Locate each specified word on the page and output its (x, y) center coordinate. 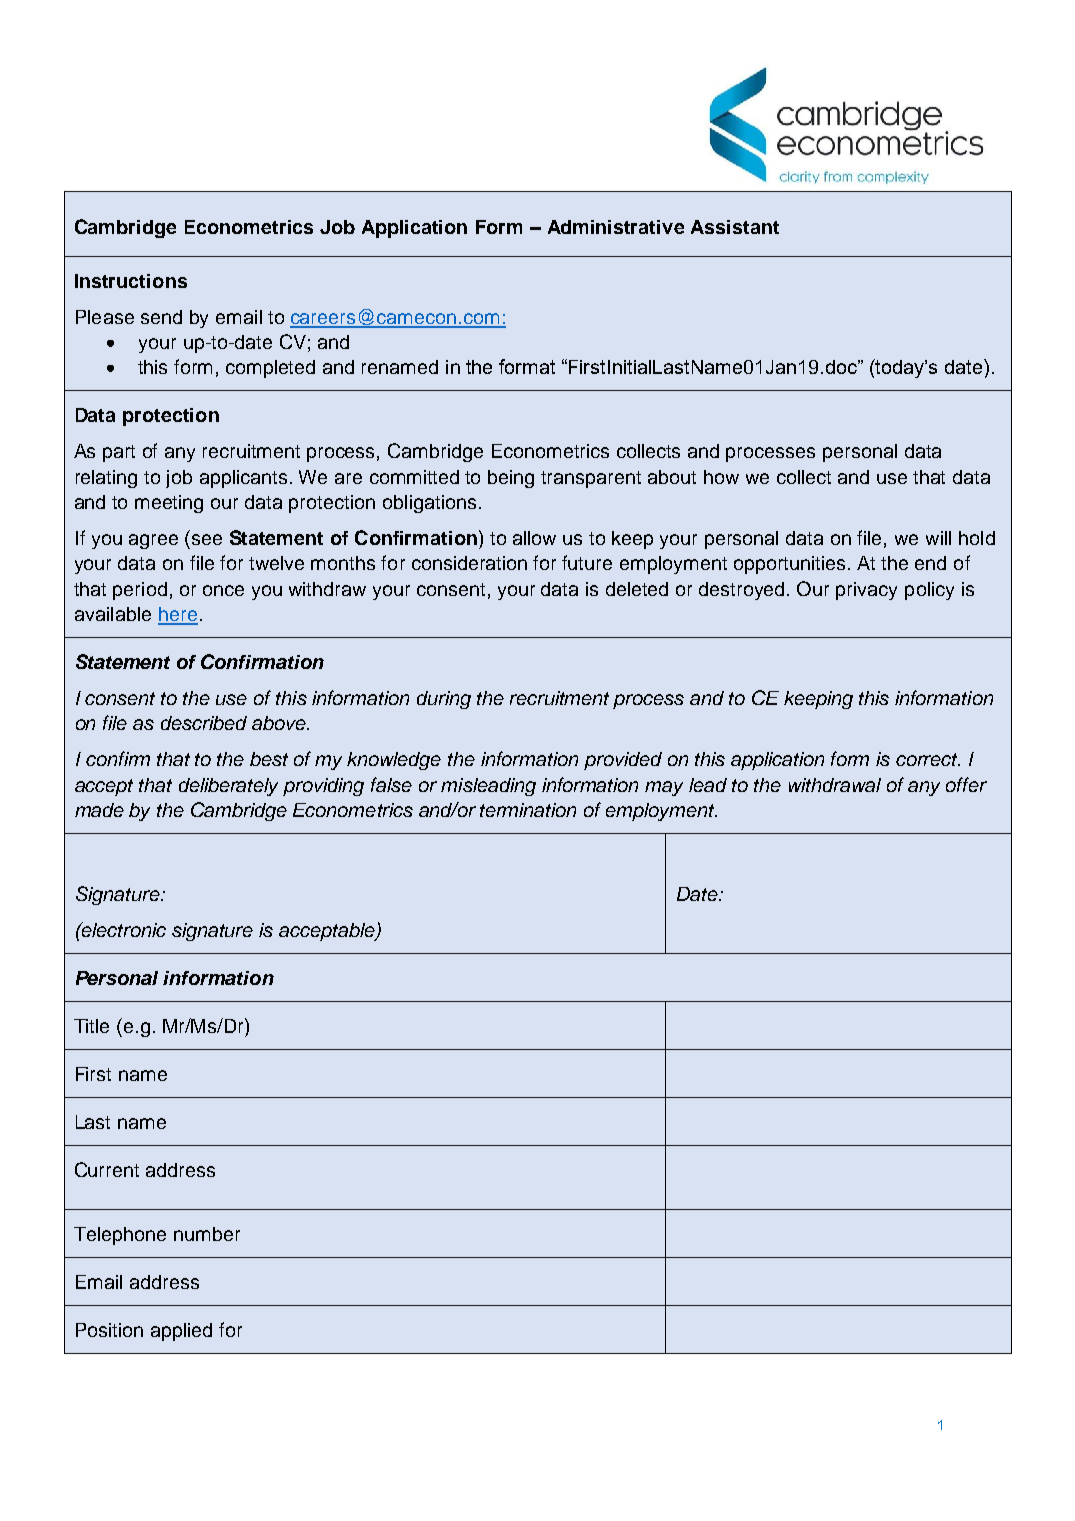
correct (928, 759)
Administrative (616, 227)
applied (181, 1332)
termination (528, 810)
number (207, 1234)
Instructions (131, 281)
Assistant (735, 227)
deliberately (228, 787)
